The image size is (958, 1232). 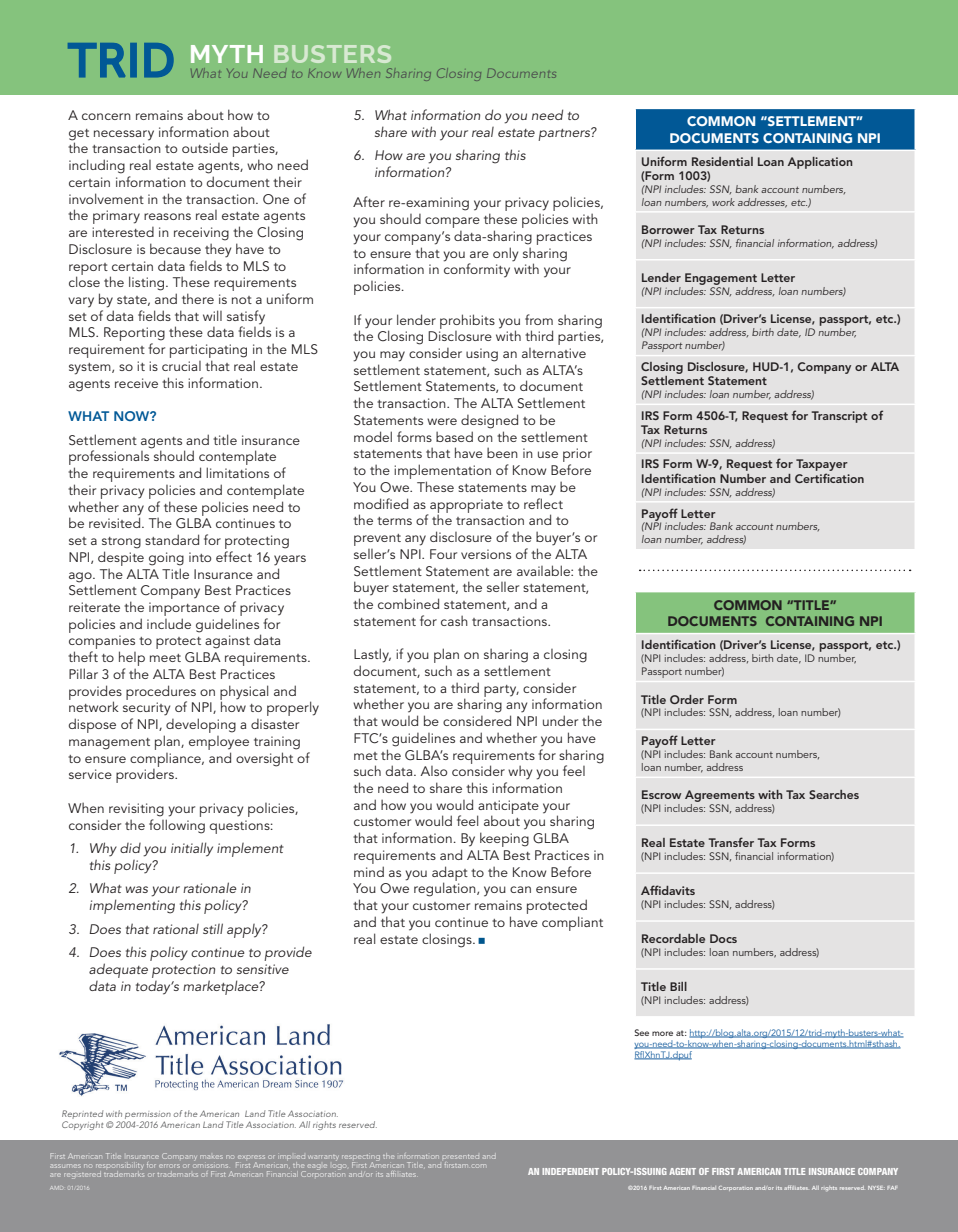 What do you see at coordinates (570, 1171) in the screenshot?
I see `INDEPENDENT` at bounding box center [570, 1171].
